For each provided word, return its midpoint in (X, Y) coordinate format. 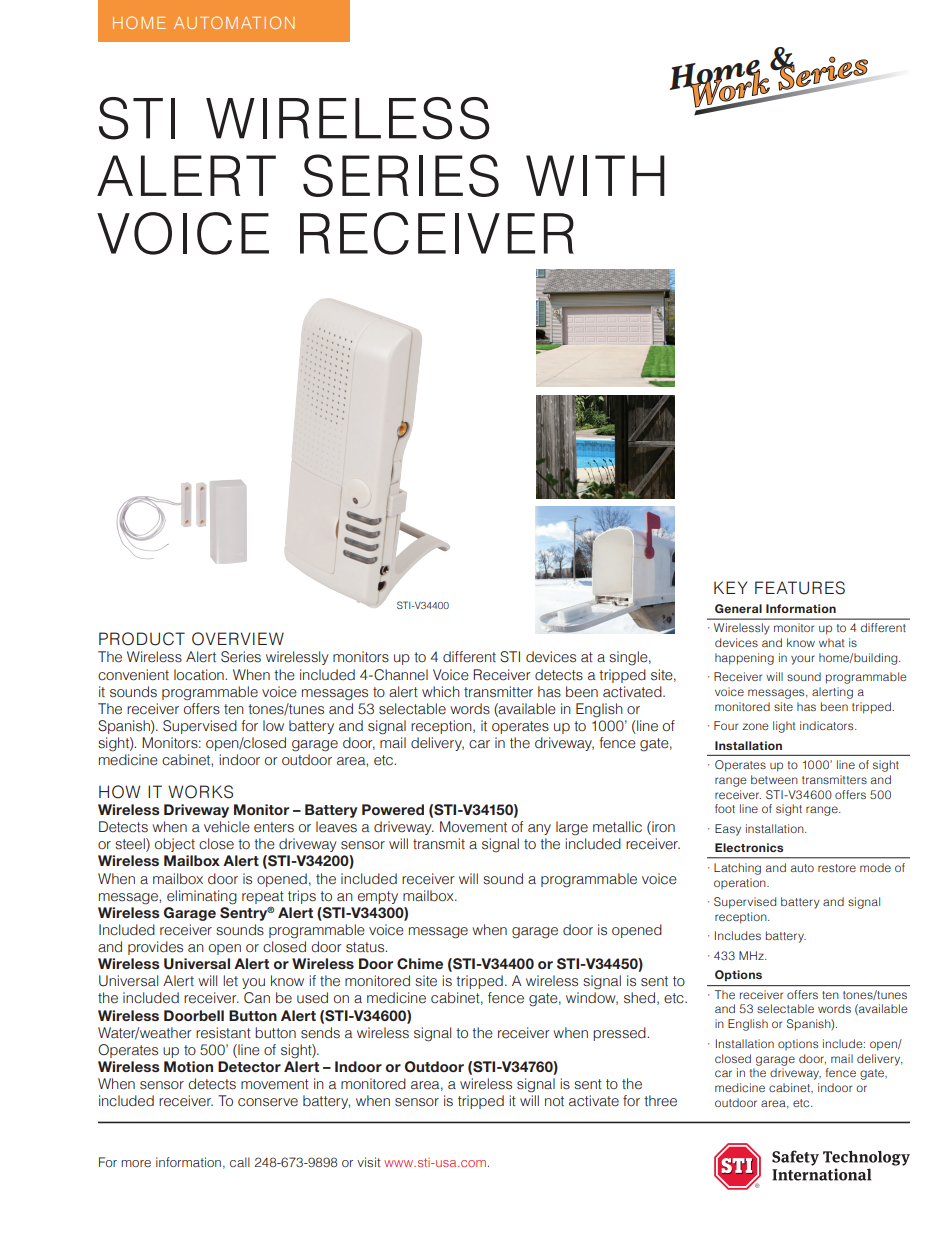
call (240, 1162)
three (660, 1101)
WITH (595, 175)
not (554, 1101)
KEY (730, 587)
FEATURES (800, 588)
